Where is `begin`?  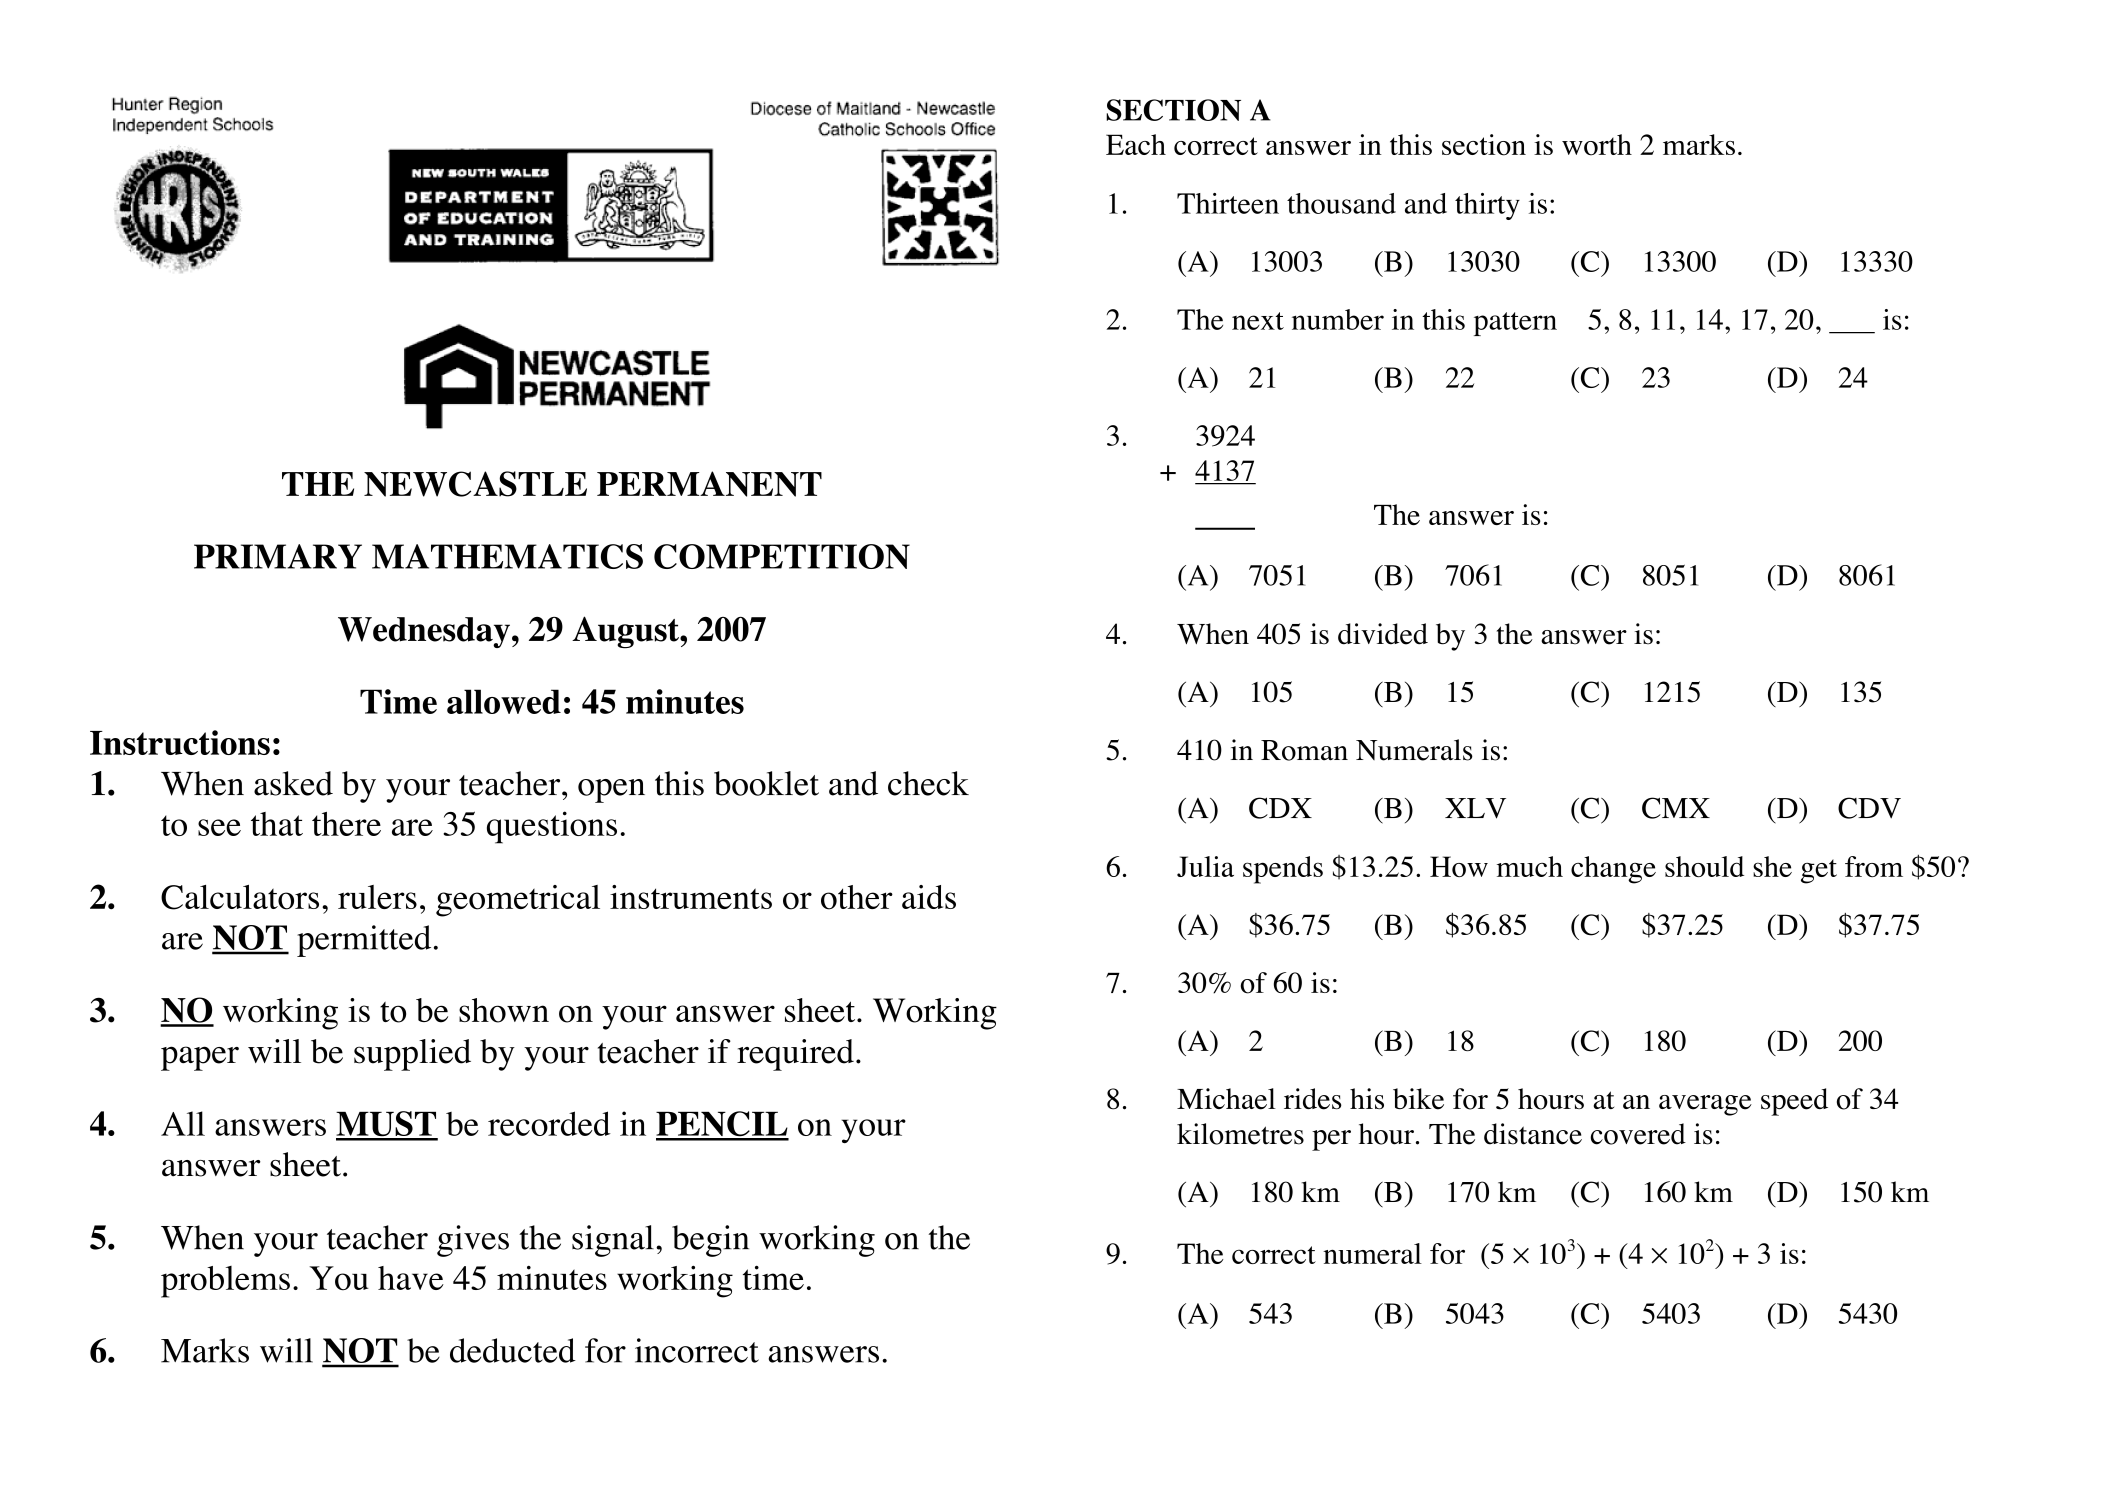
begin is located at coordinates (710, 1241).
